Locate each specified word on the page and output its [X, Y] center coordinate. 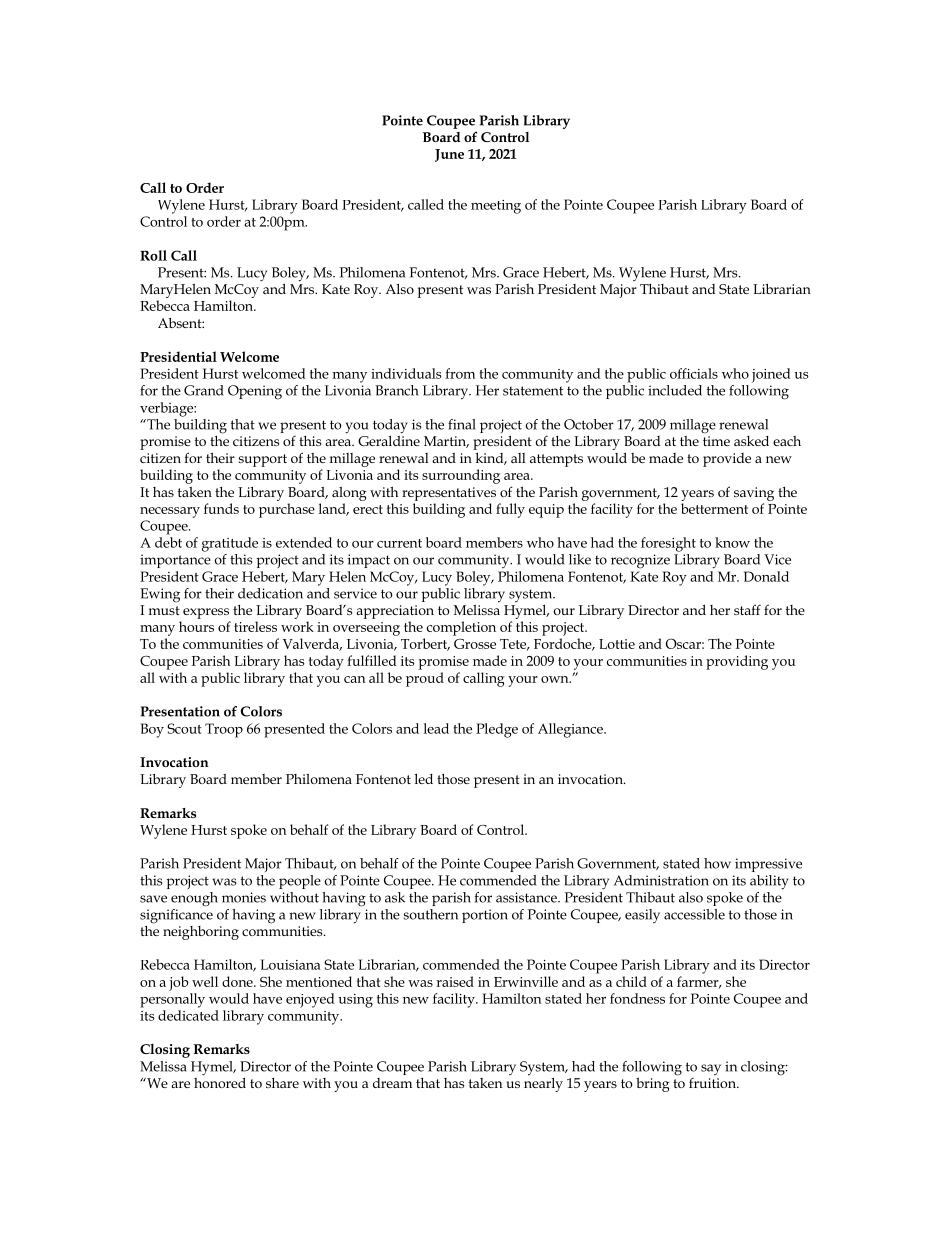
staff [747, 609]
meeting [496, 207]
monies [244, 897]
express [206, 613]
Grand [204, 390]
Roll [153, 255]
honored [220, 1082]
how [717, 863]
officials [694, 373]
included [675, 390]
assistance [527, 897]
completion [461, 628]
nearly [543, 1083]
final [462, 424]
